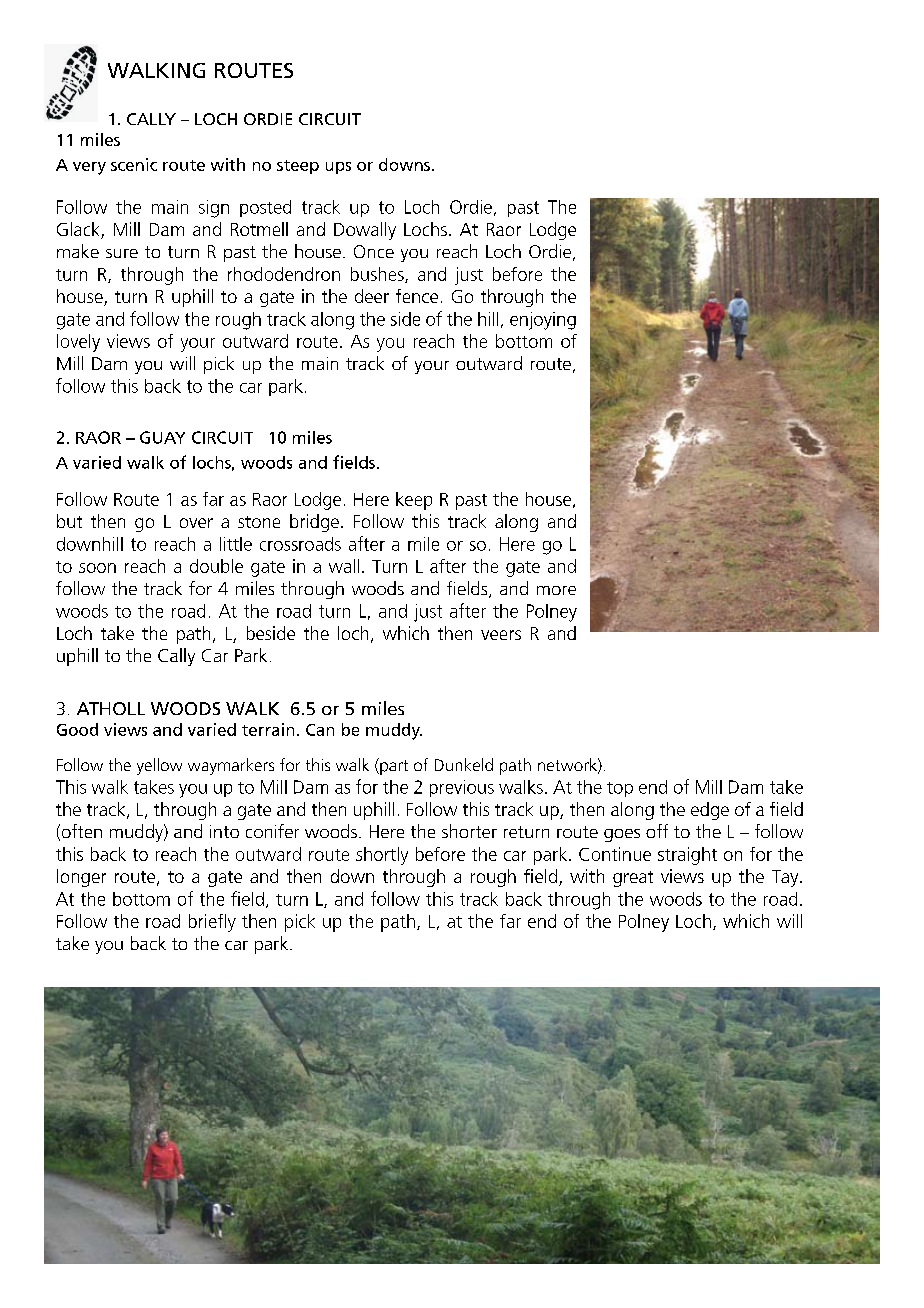 The height and width of the screenshot is (1308, 924). I want to click on veers, so click(501, 635).
